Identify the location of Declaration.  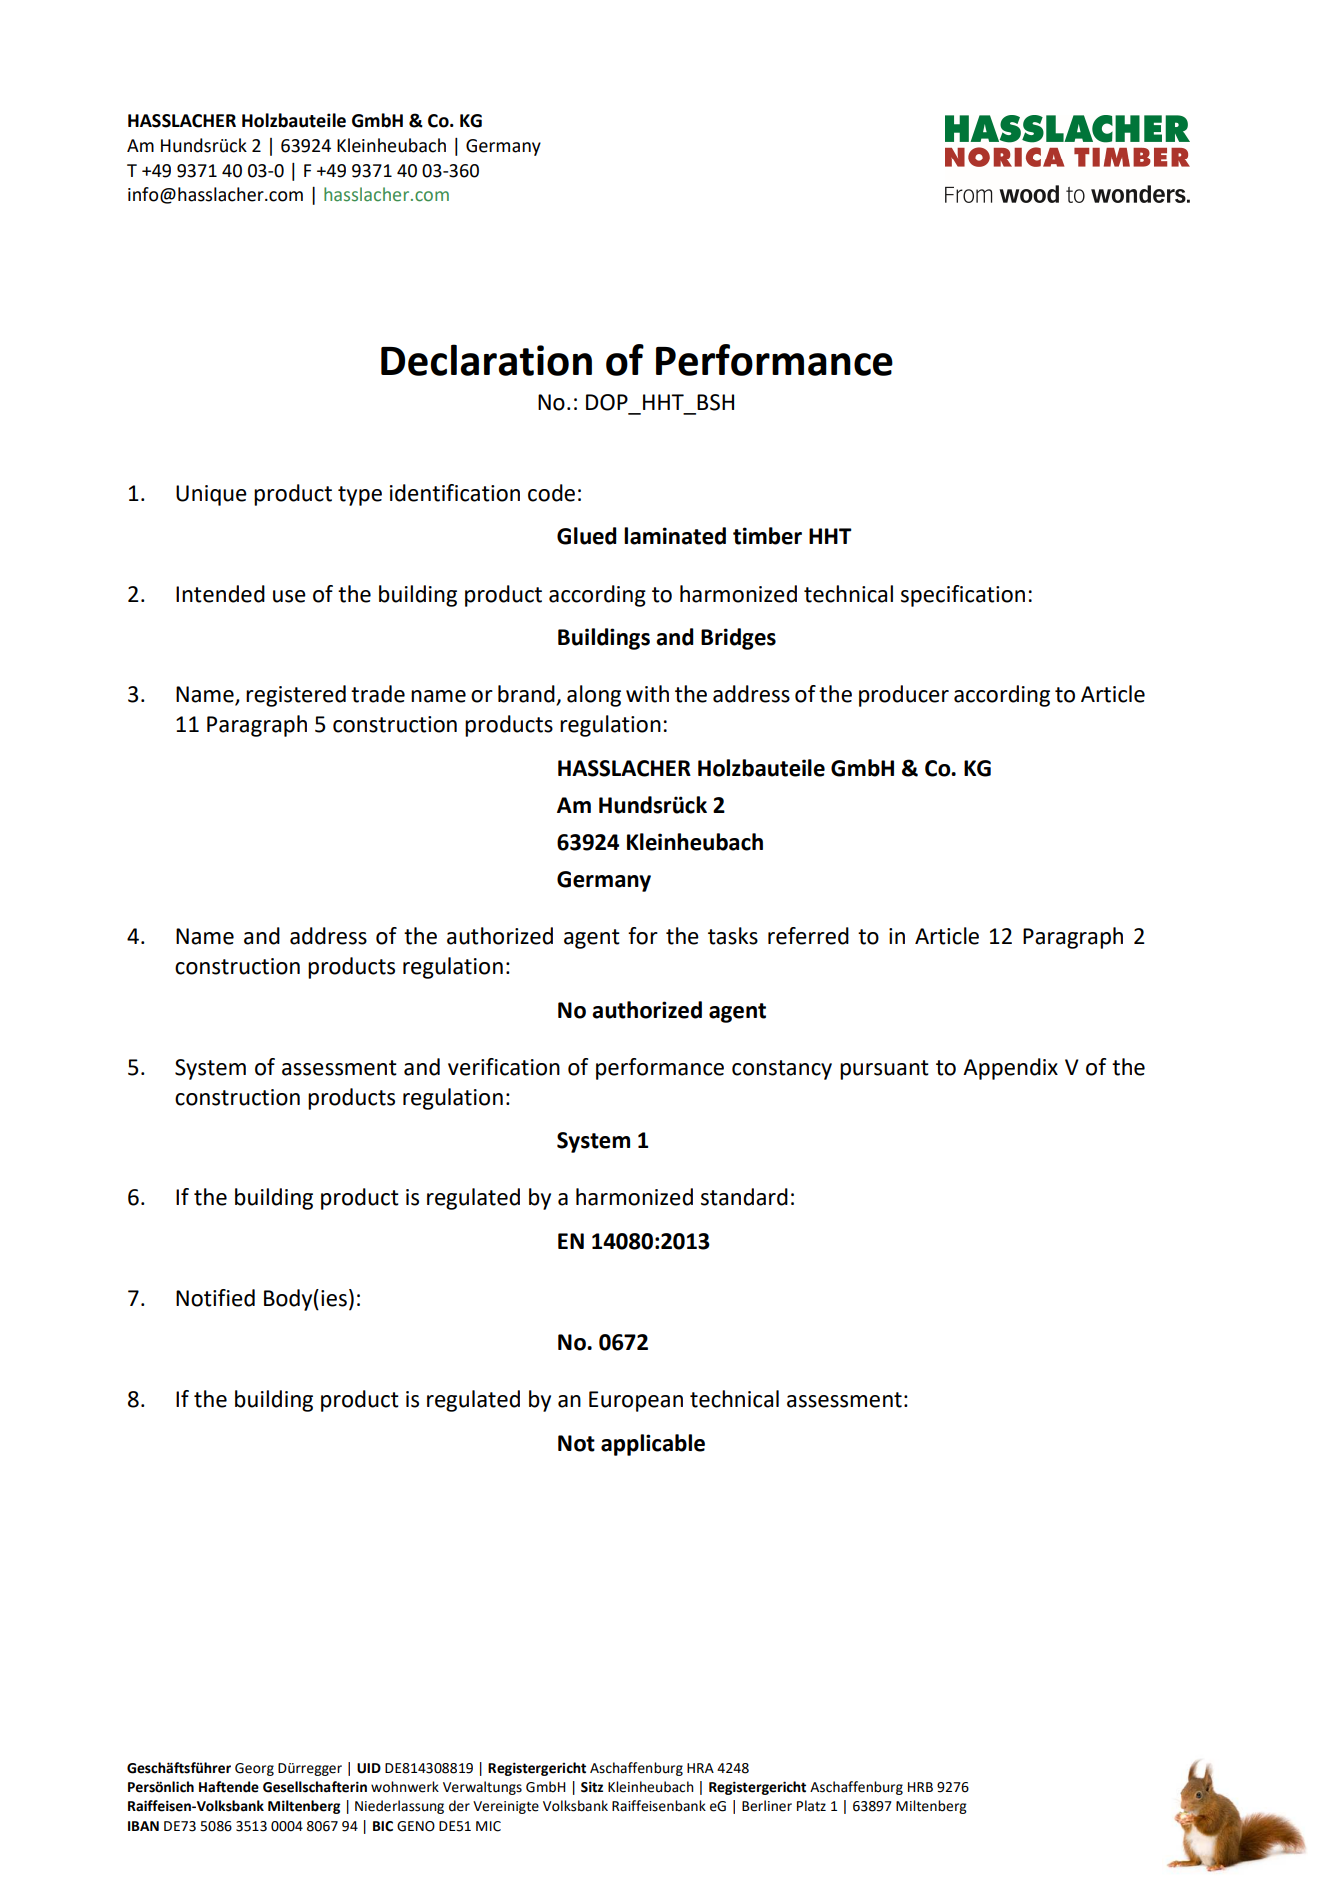
(486, 360).
